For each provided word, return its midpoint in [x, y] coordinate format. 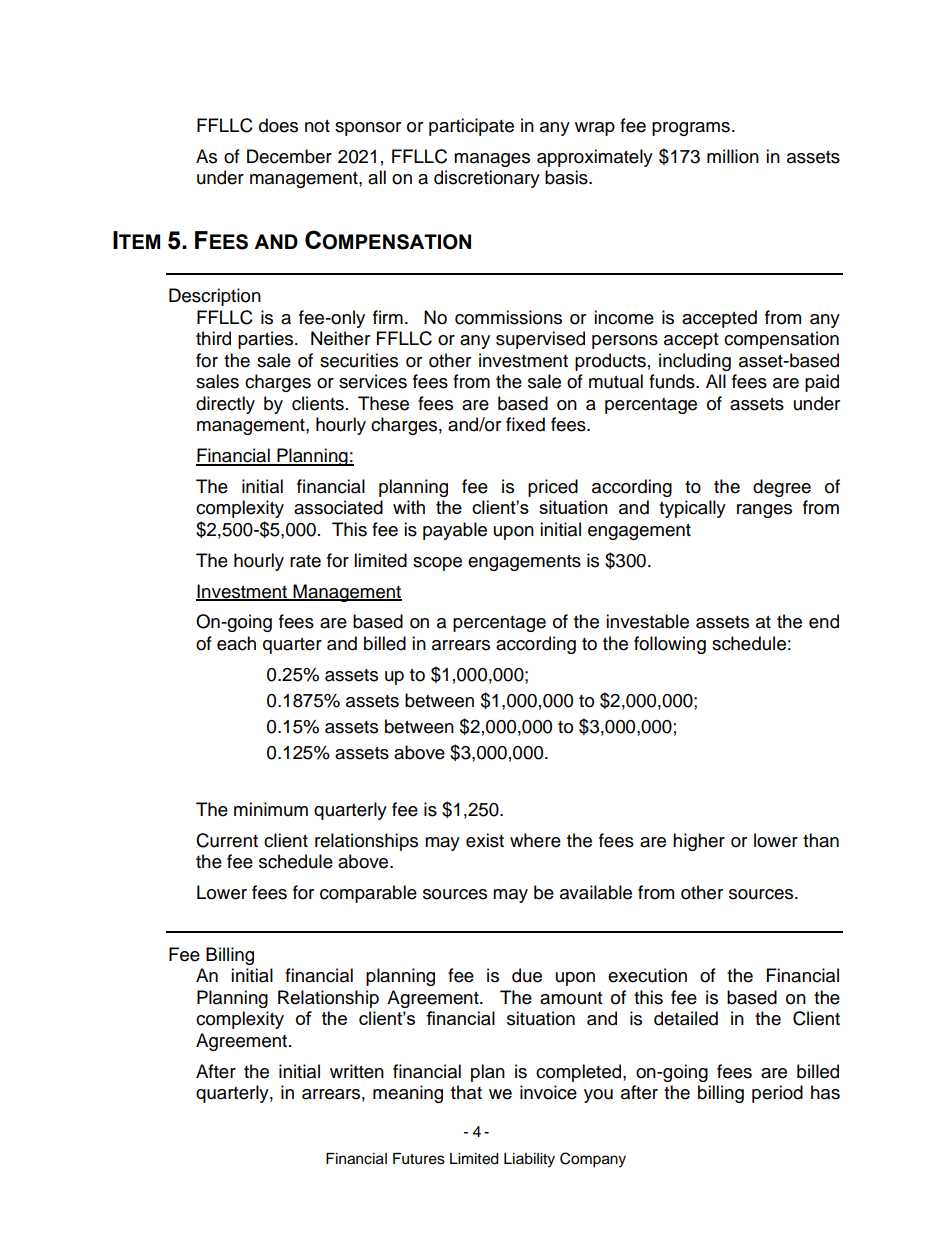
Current [227, 840]
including [695, 362]
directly [225, 405]
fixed [525, 424]
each [236, 643]
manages [492, 160]
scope [437, 564]
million [733, 156]
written [357, 1071]
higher [699, 842]
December [289, 156]
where [535, 840]
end [824, 621]
